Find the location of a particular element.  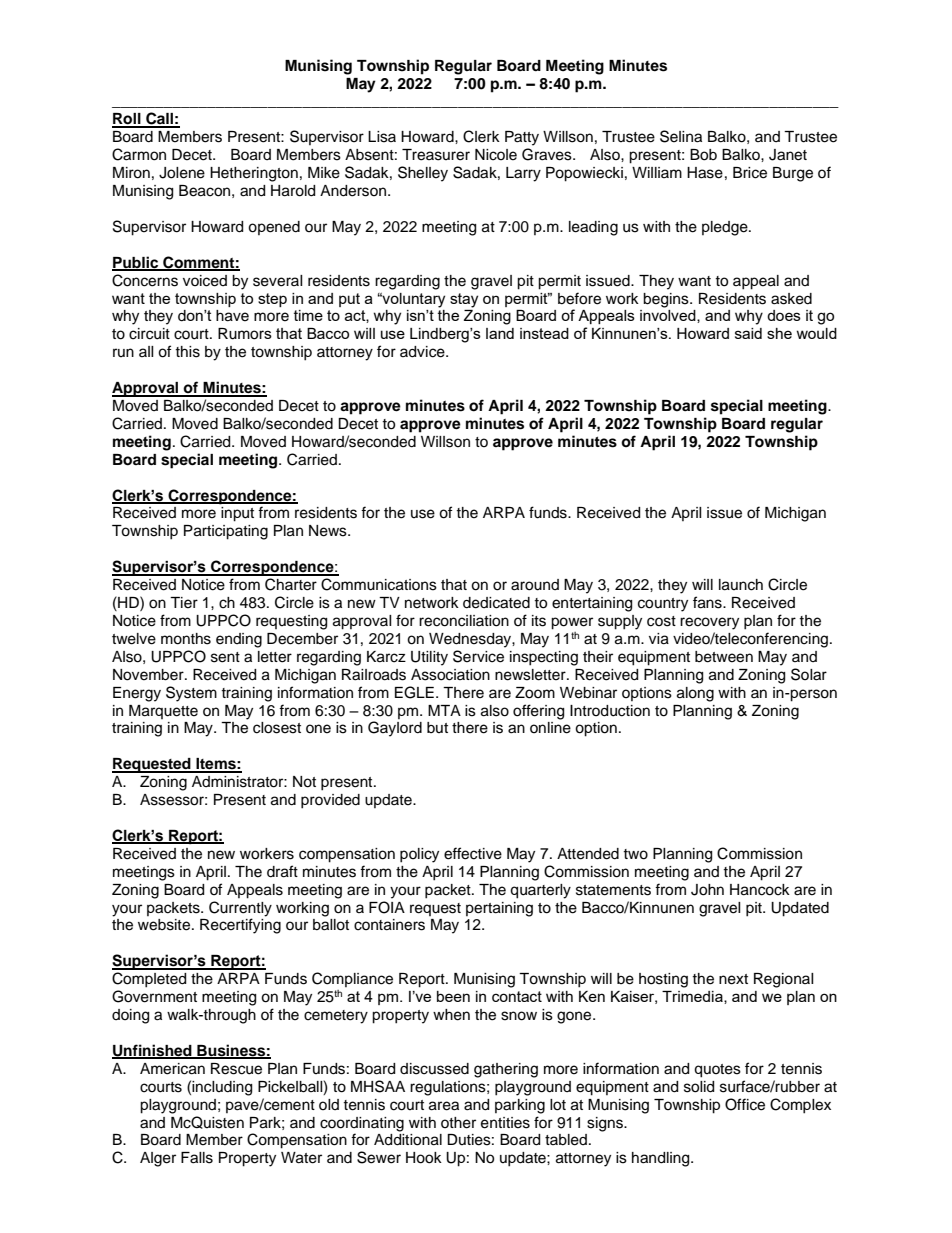

John is located at coordinates (707, 890).
